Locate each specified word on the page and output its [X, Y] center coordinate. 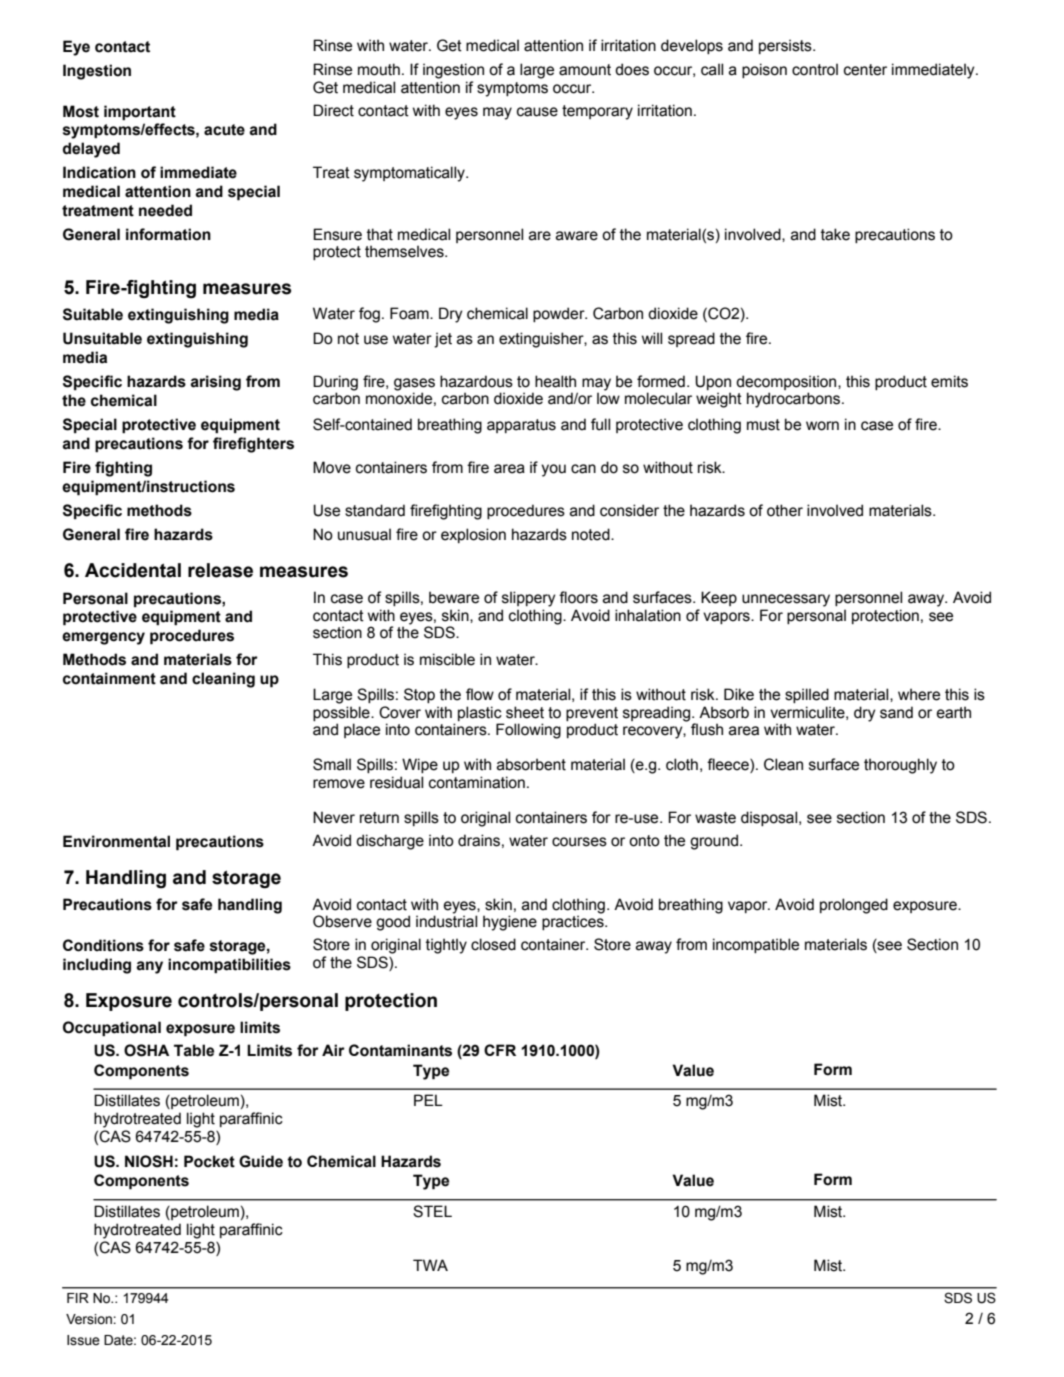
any [149, 967]
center [865, 70]
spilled [807, 695]
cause [537, 112]
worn [822, 426]
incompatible [756, 945]
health [555, 381]
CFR [500, 1050]
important [140, 113]
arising [215, 383]
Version [90, 1319]
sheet [525, 712]
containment [109, 678]
